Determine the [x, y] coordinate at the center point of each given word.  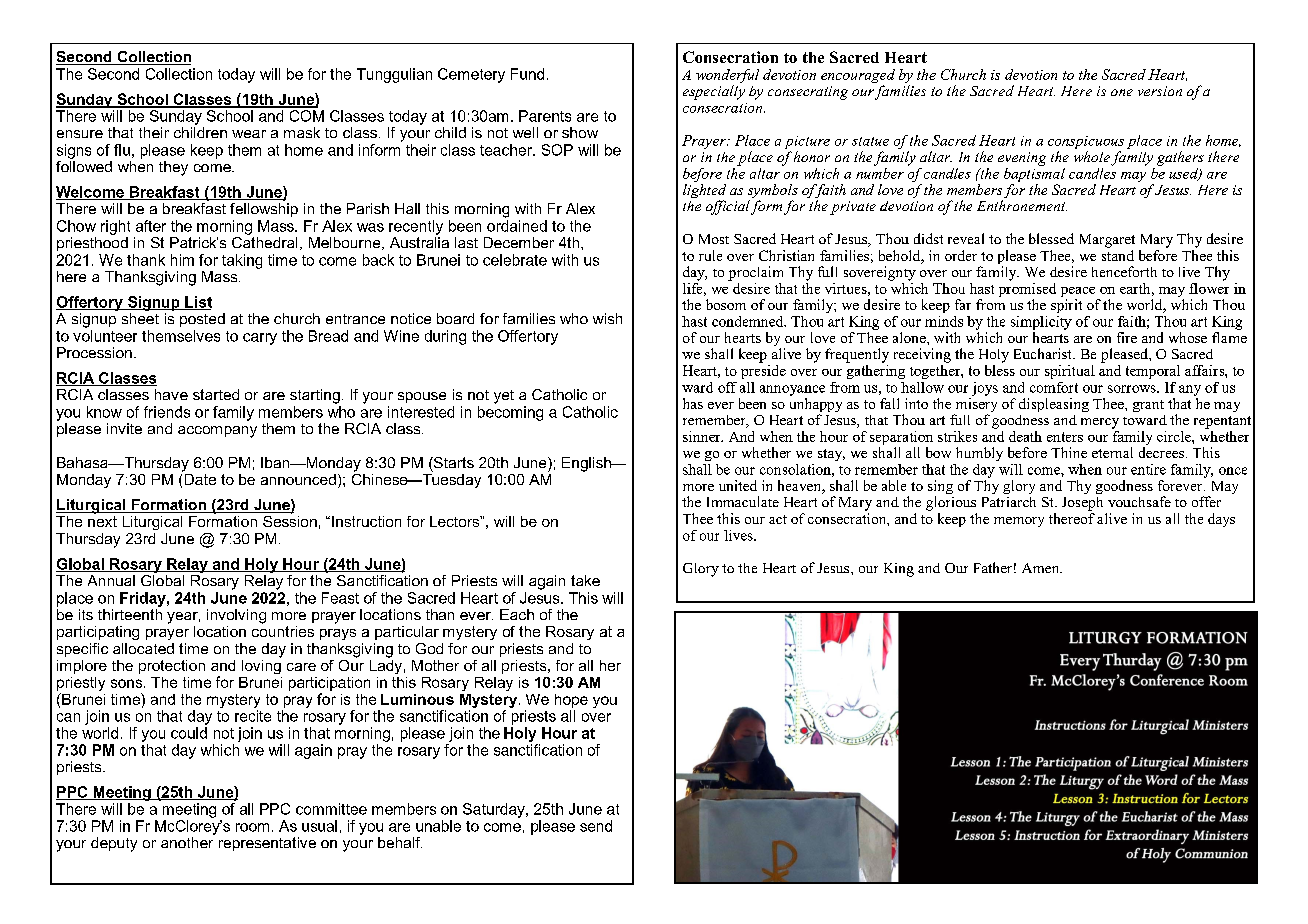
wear [249, 134]
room [252, 827]
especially [714, 92]
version [1160, 91]
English [587, 464]
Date [199, 478]
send [596, 826]
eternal [1112, 452]
